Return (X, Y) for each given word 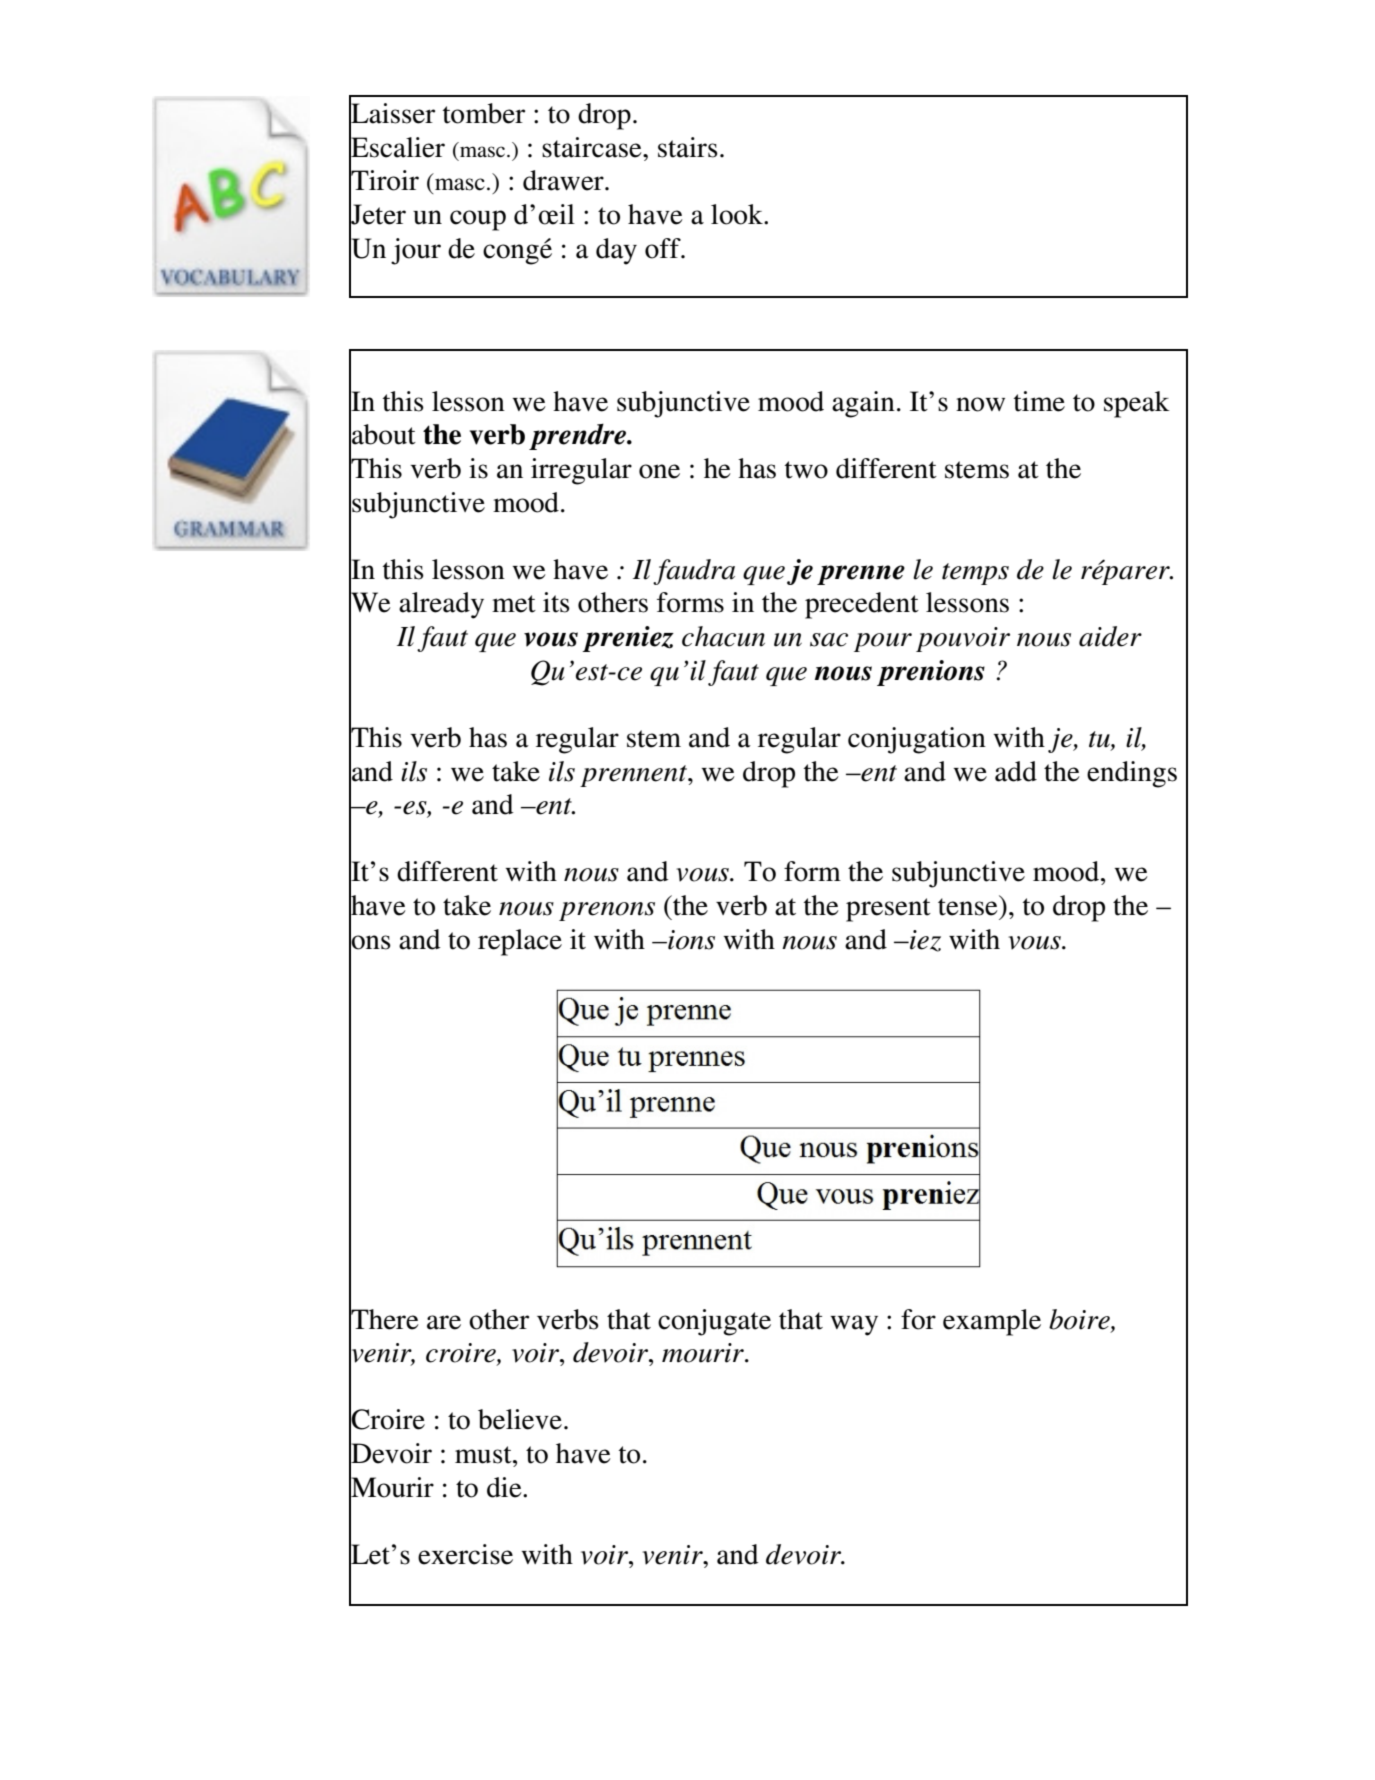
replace (520, 942)
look (738, 214)
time (1039, 401)
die (505, 1487)
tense (969, 905)
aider (1110, 636)
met (514, 604)
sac (829, 640)
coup (478, 220)
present (888, 910)
